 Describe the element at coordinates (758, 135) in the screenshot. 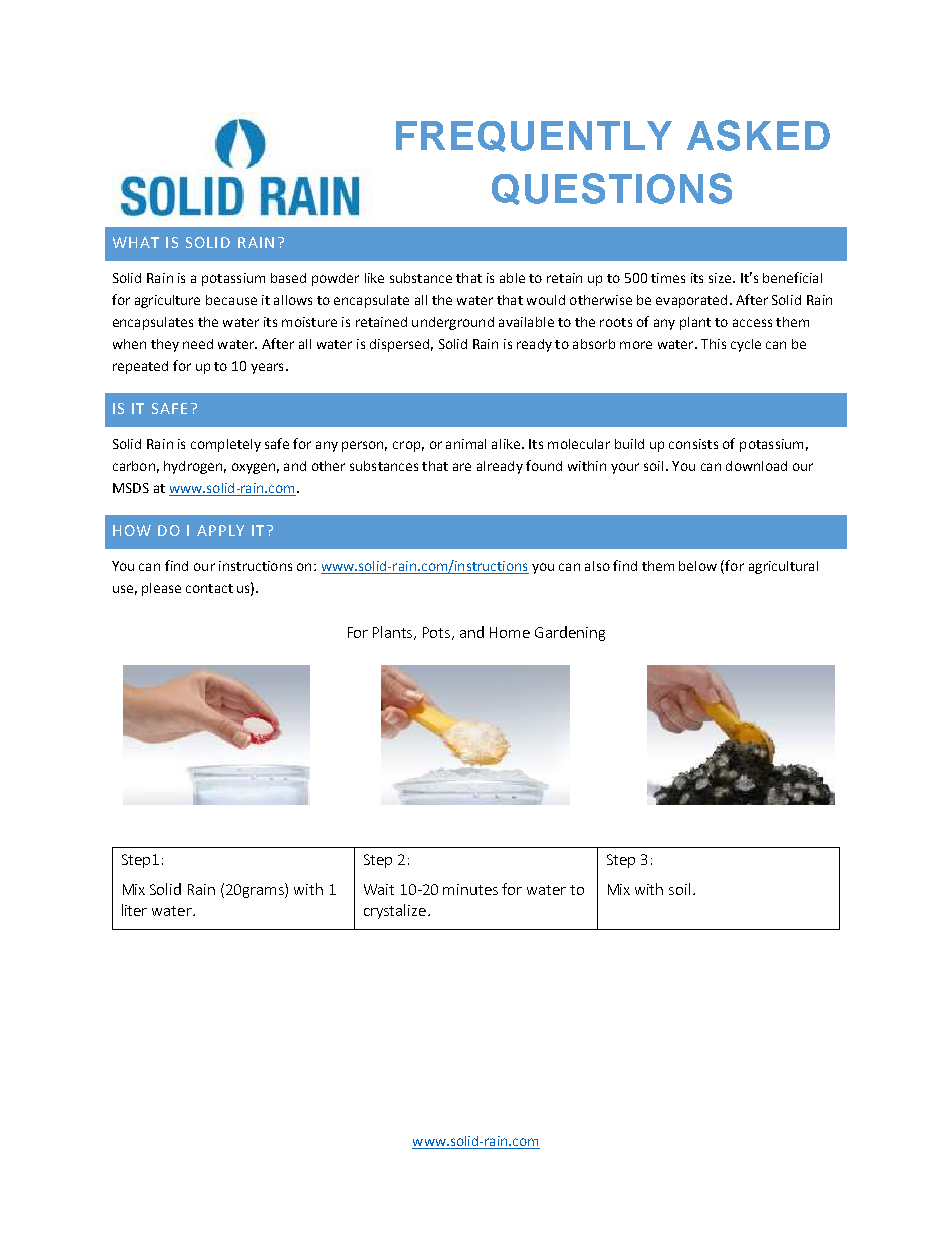

I see `ASKED` at that location.
